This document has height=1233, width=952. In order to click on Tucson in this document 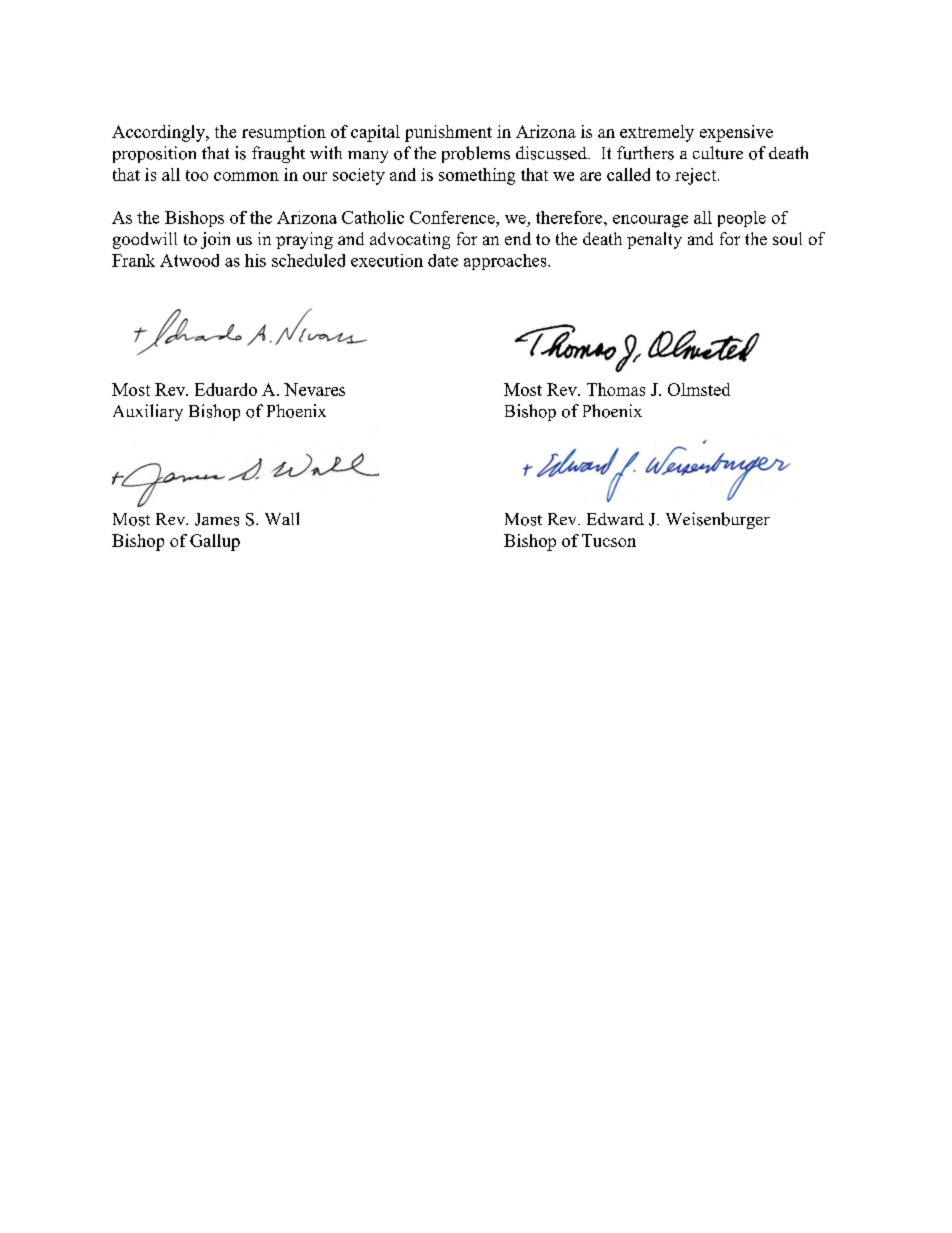, I will do `click(609, 540)`.
